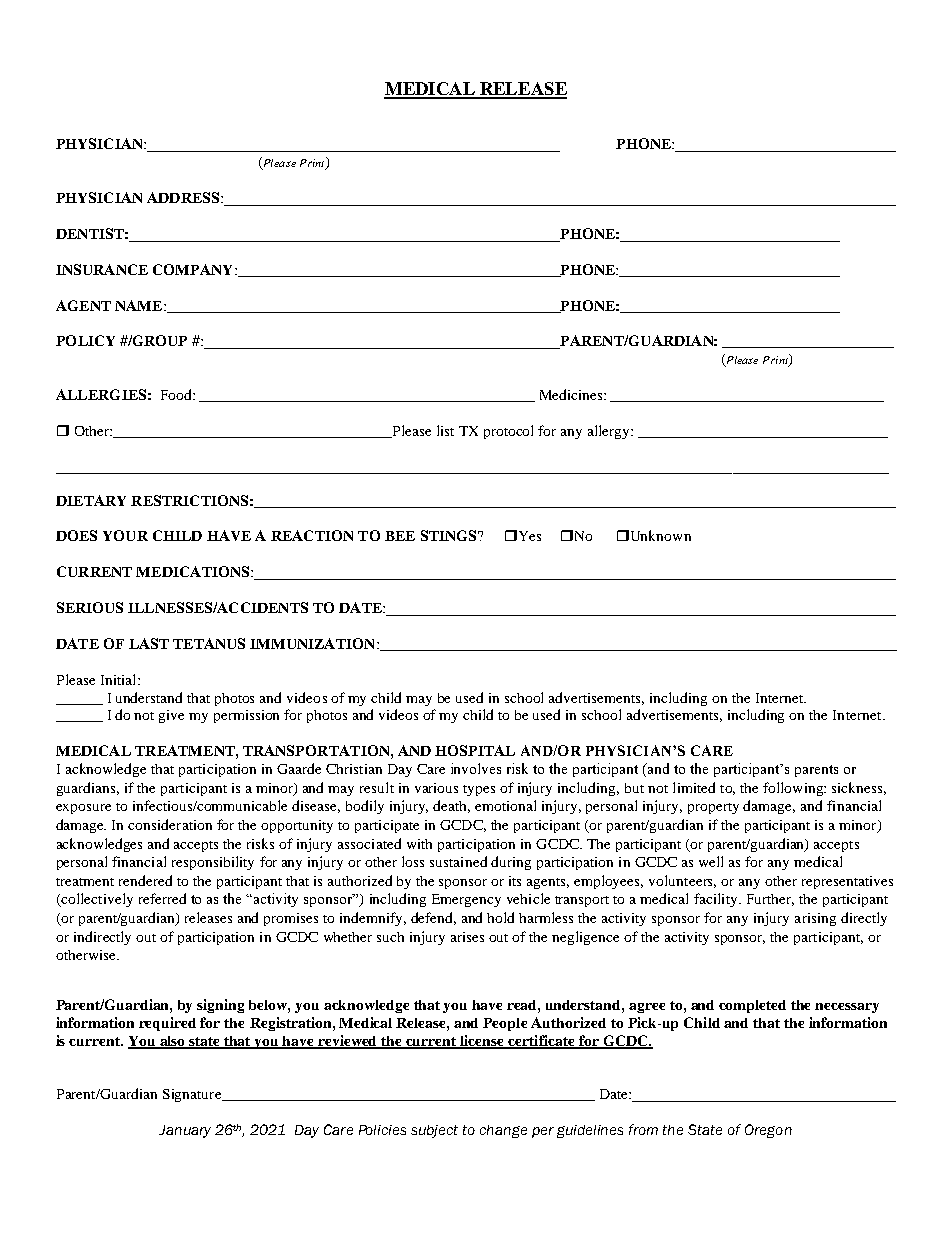  I want to click on ADDRESS, so click(183, 197).
